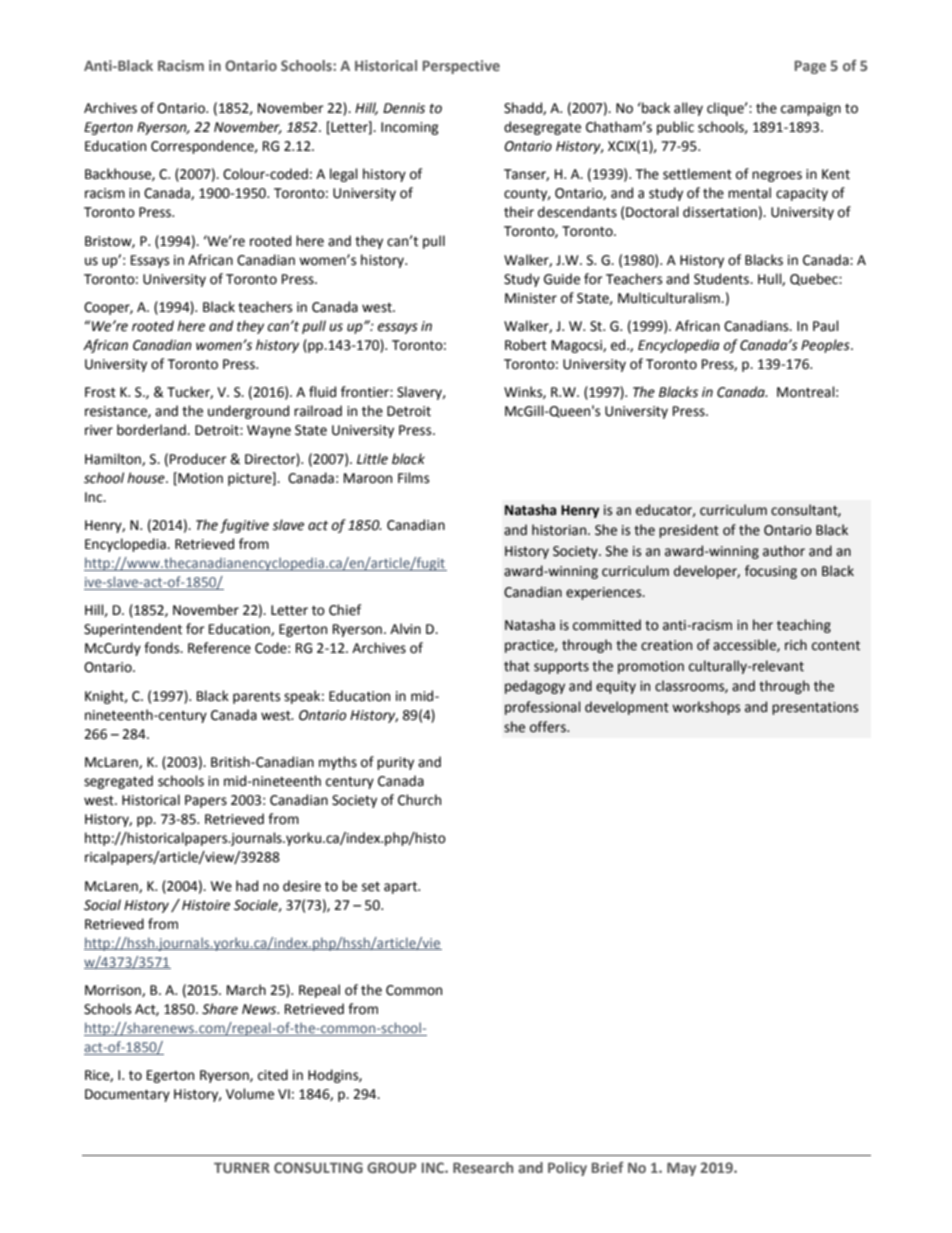  What do you see at coordinates (745, 645) in the screenshot?
I see `accessible` at bounding box center [745, 645].
